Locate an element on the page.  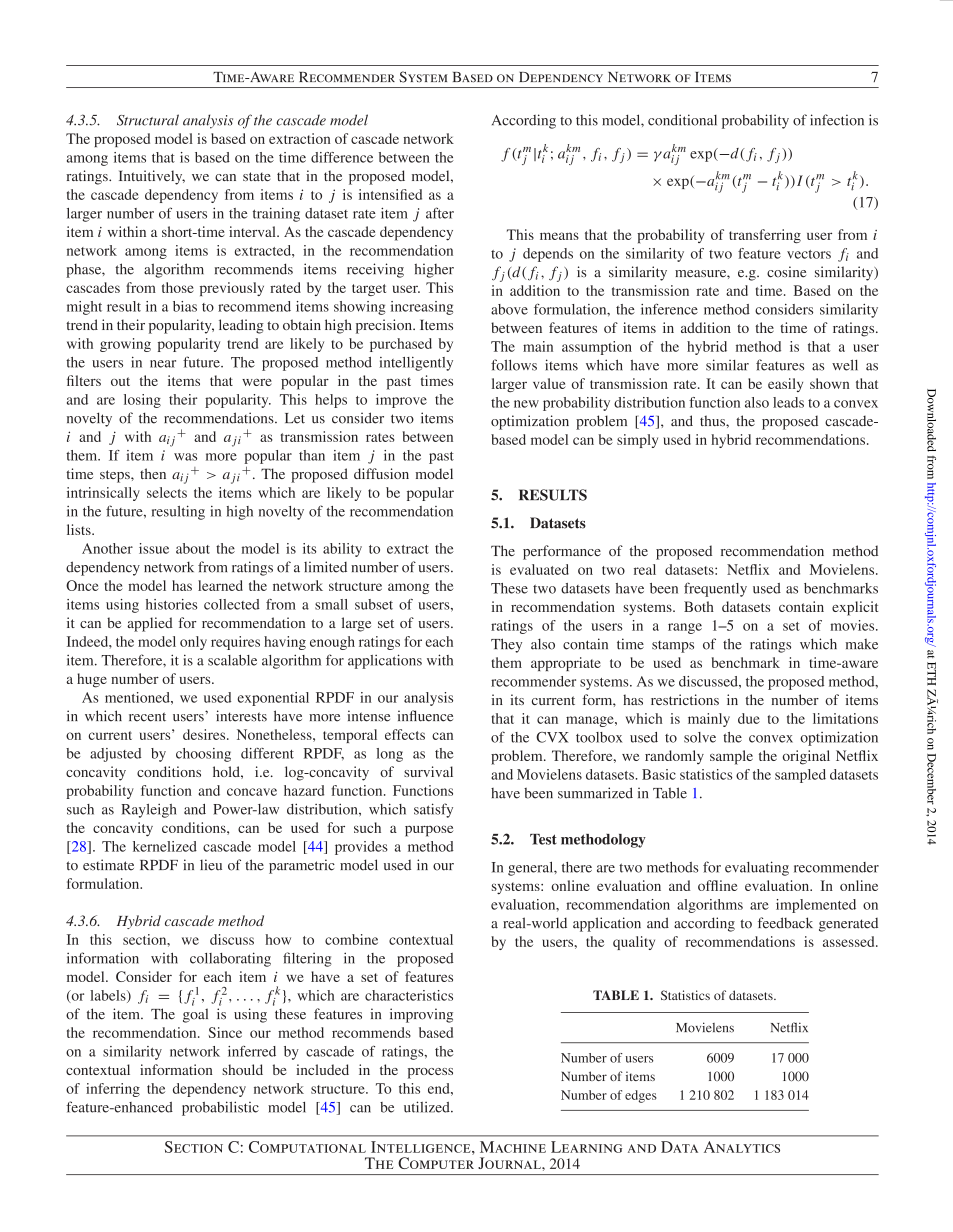
after is located at coordinates (440, 213).
